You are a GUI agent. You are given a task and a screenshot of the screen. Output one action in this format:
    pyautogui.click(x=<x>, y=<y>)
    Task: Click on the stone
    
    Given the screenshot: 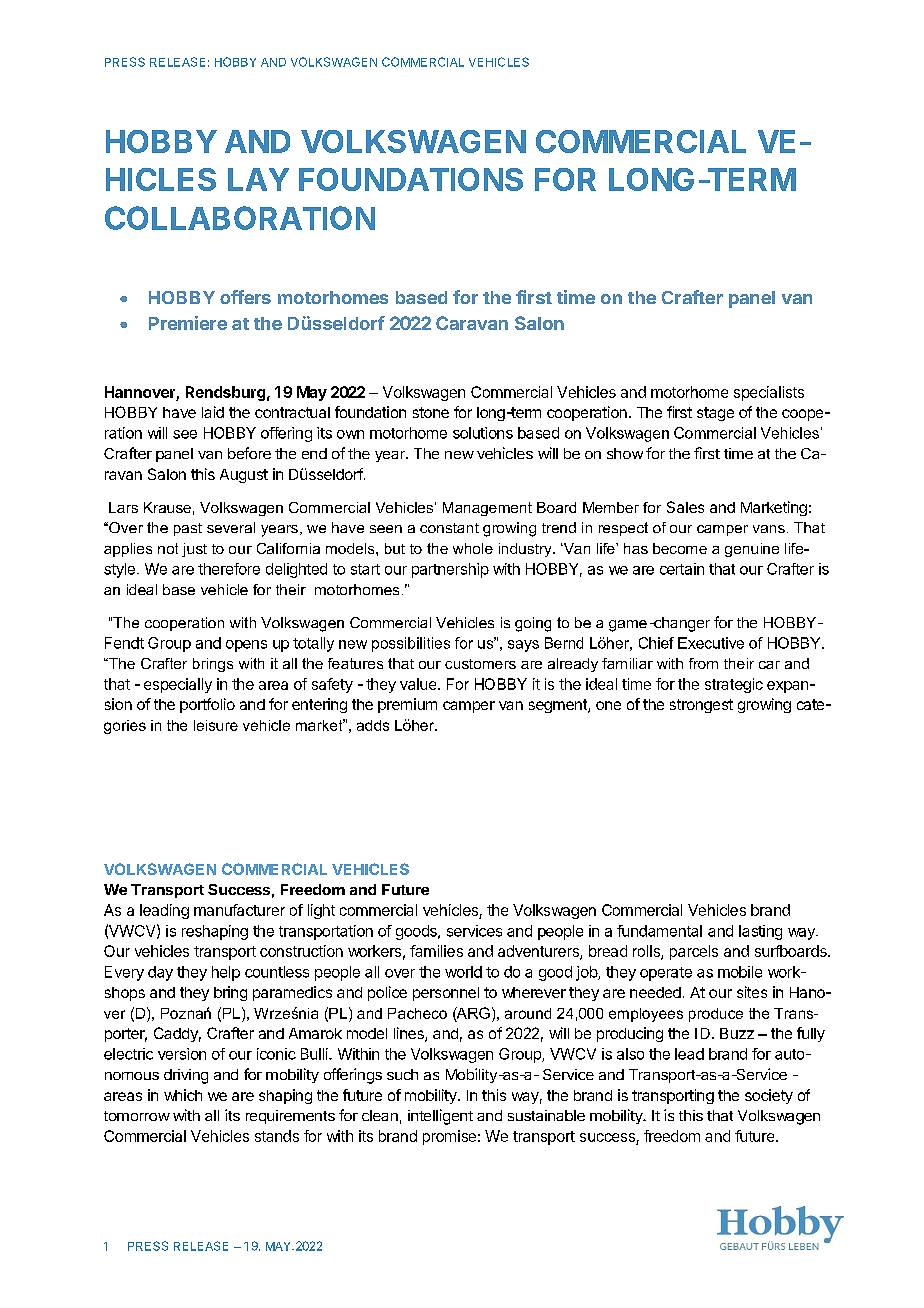 What is the action you would take?
    pyautogui.click(x=431, y=412)
